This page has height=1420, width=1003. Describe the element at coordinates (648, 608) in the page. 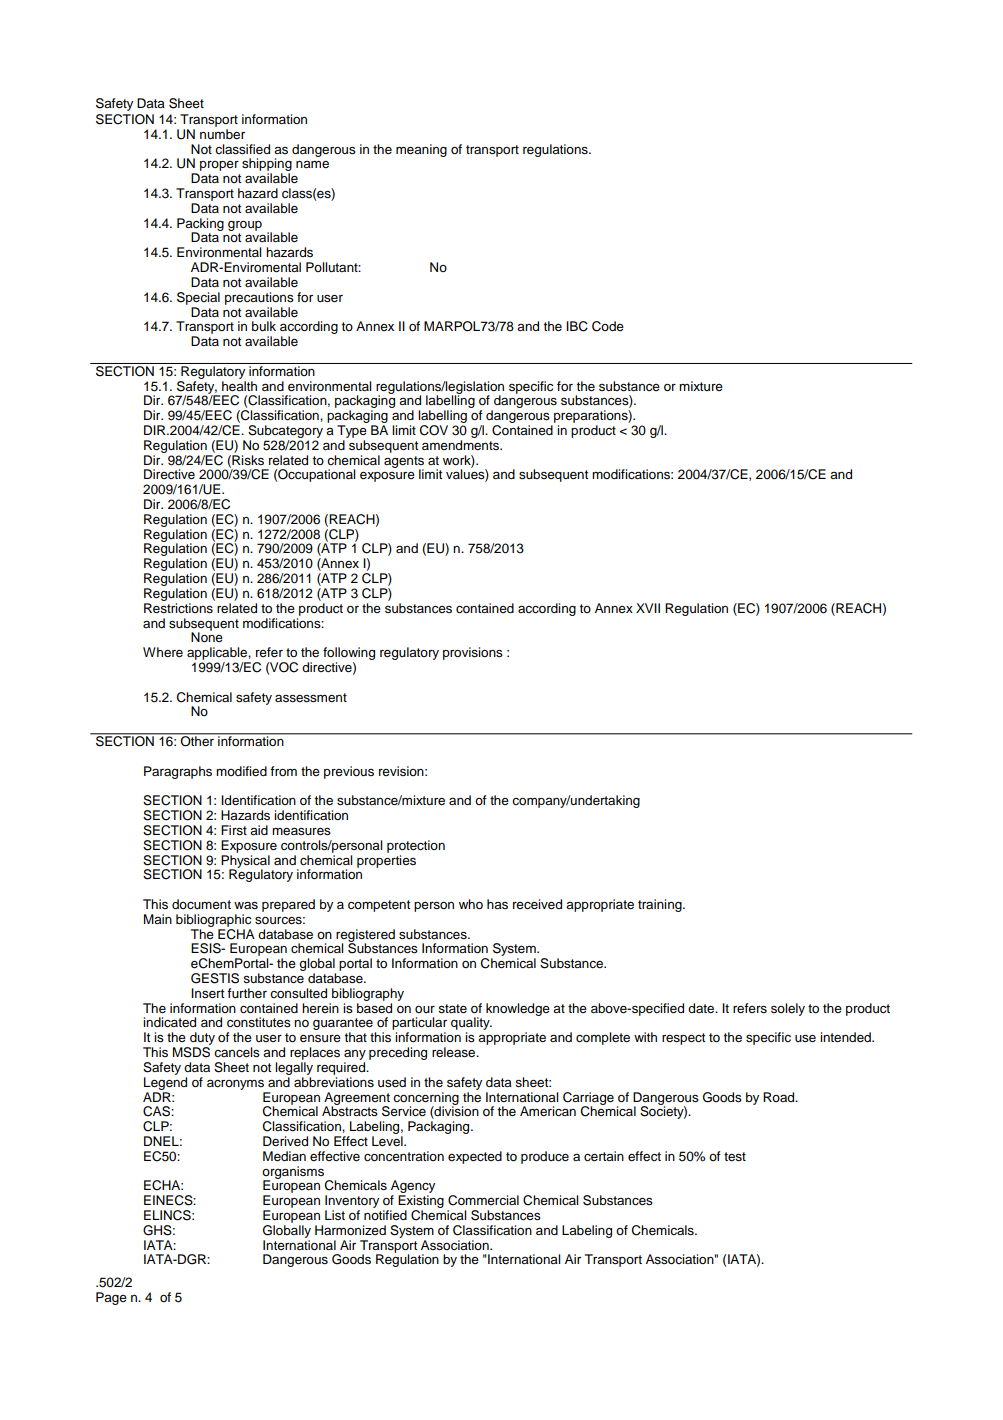

I see `XVII` at that location.
